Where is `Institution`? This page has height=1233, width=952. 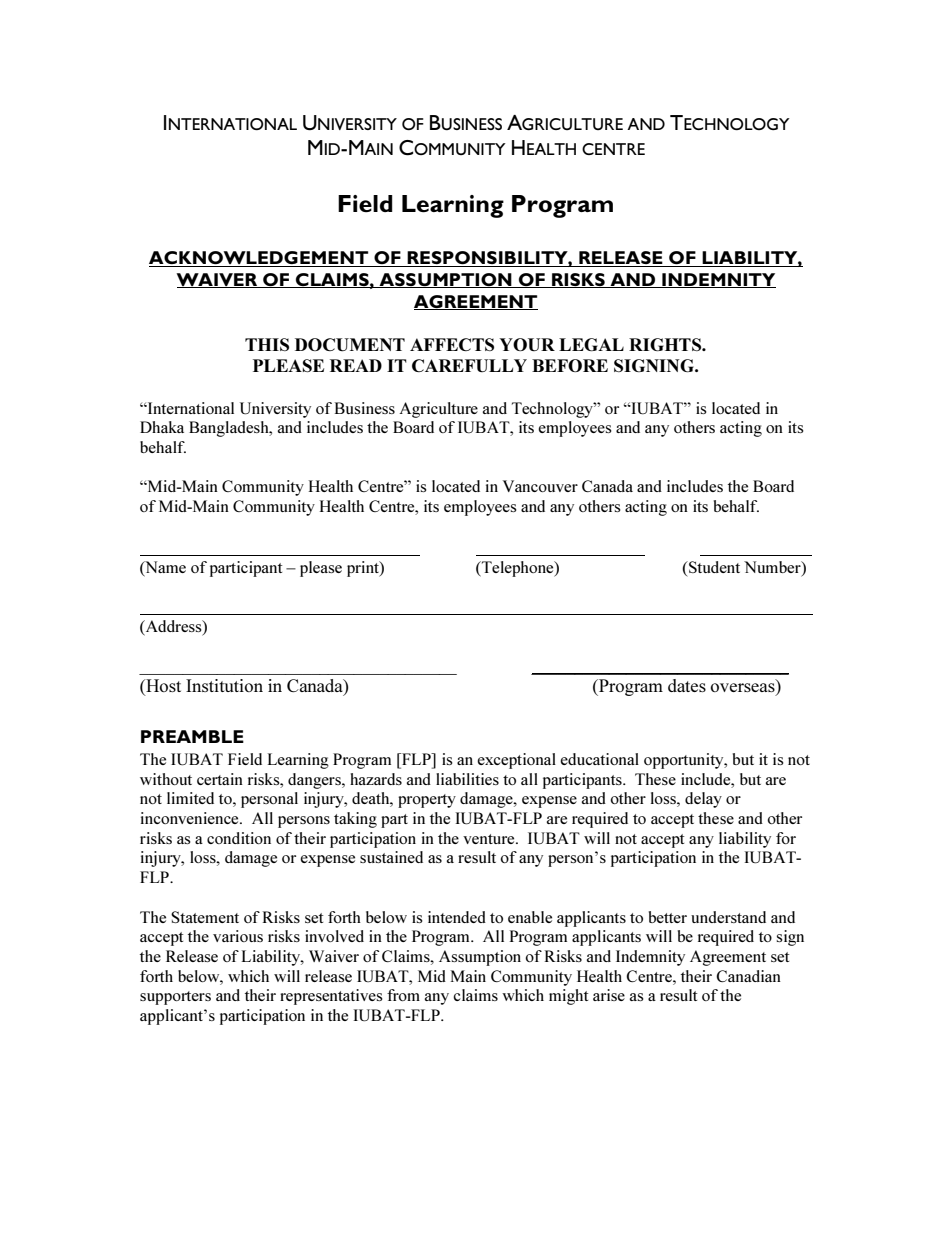
Institution is located at coordinates (224, 685).
